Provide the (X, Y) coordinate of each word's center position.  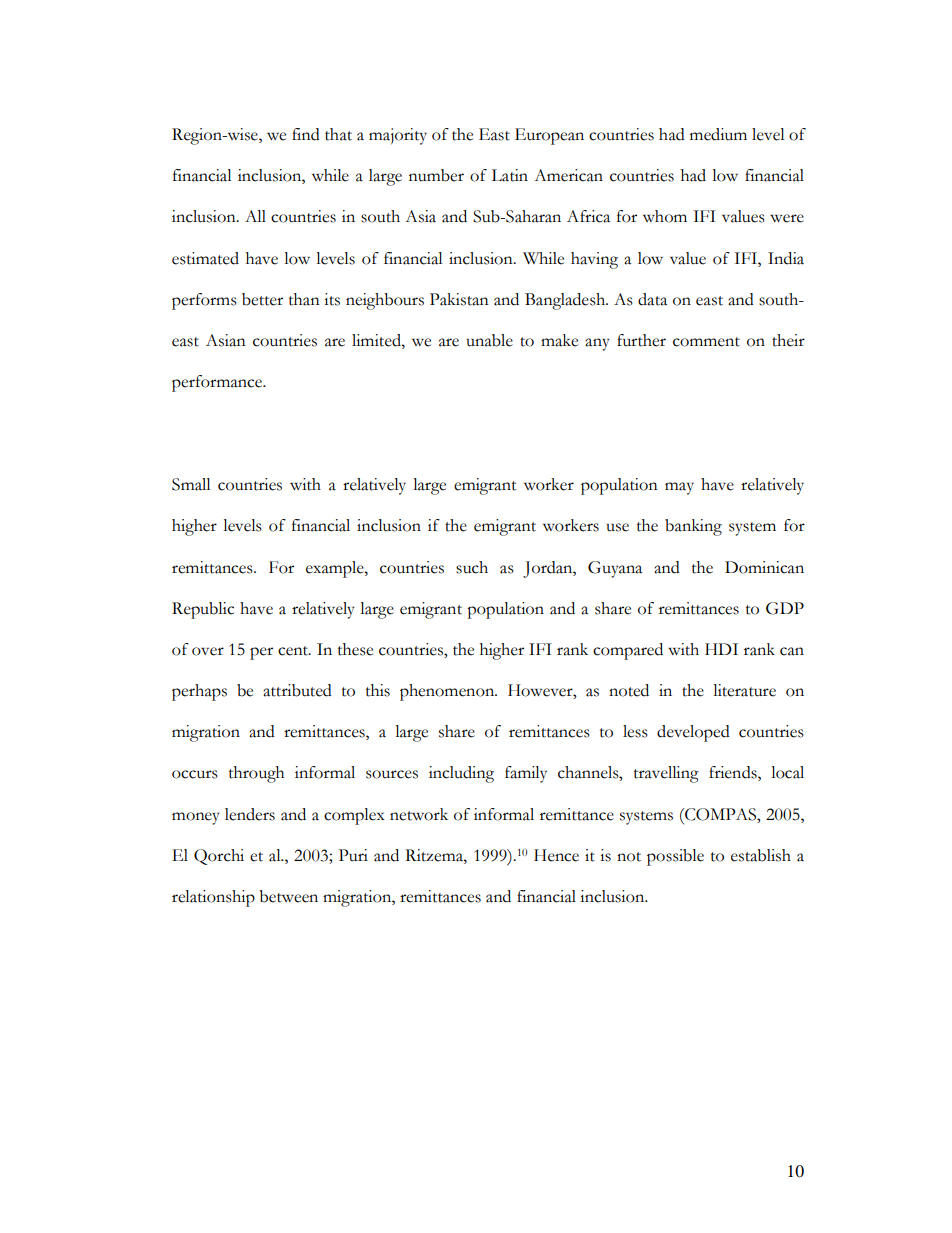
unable (489, 340)
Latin (509, 175)
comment (706, 342)
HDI (721, 649)
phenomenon (448, 692)
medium (718, 134)
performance (218, 383)
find (306, 134)
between (288, 896)
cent (294, 651)
